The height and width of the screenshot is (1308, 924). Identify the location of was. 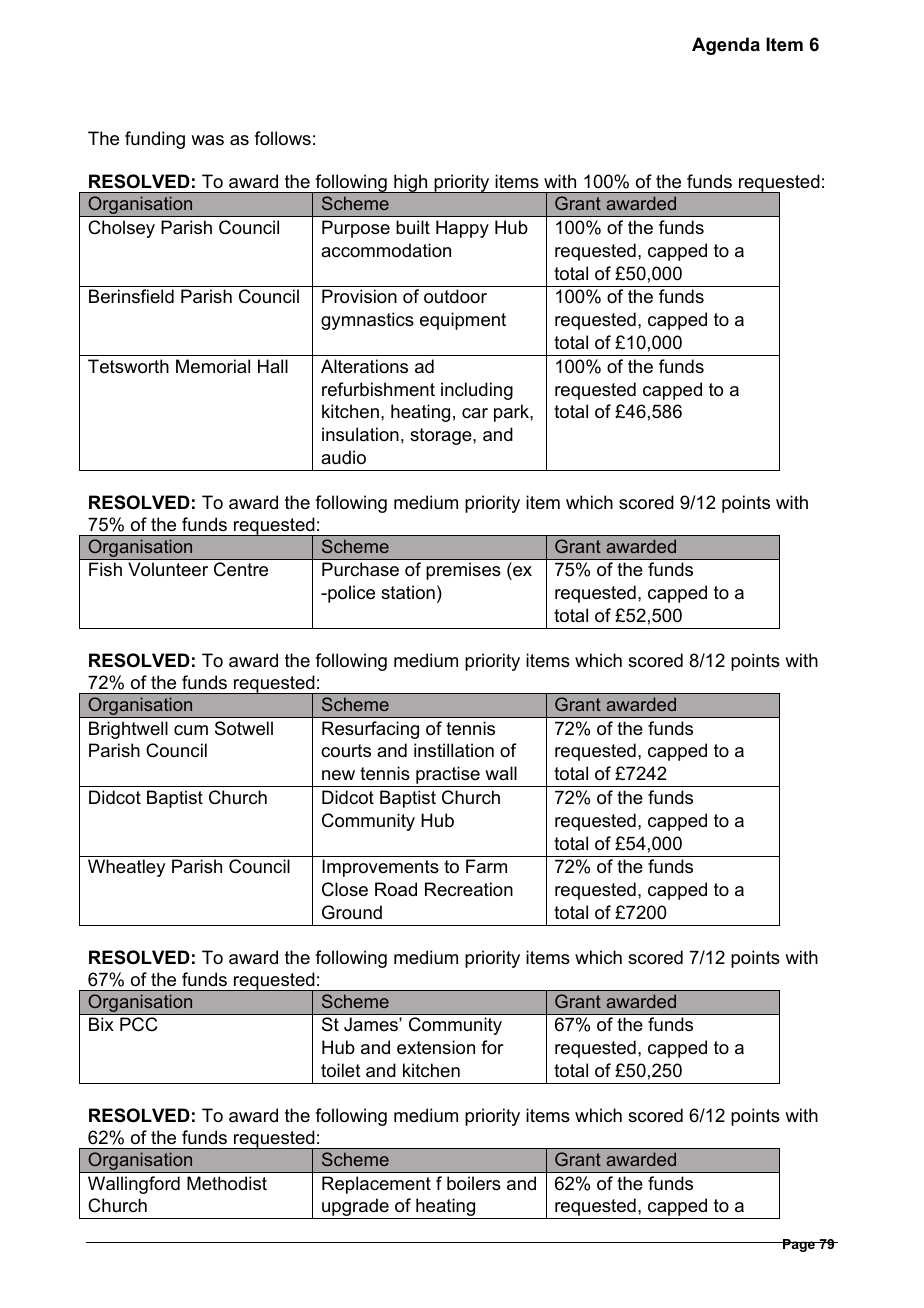
(207, 140).
